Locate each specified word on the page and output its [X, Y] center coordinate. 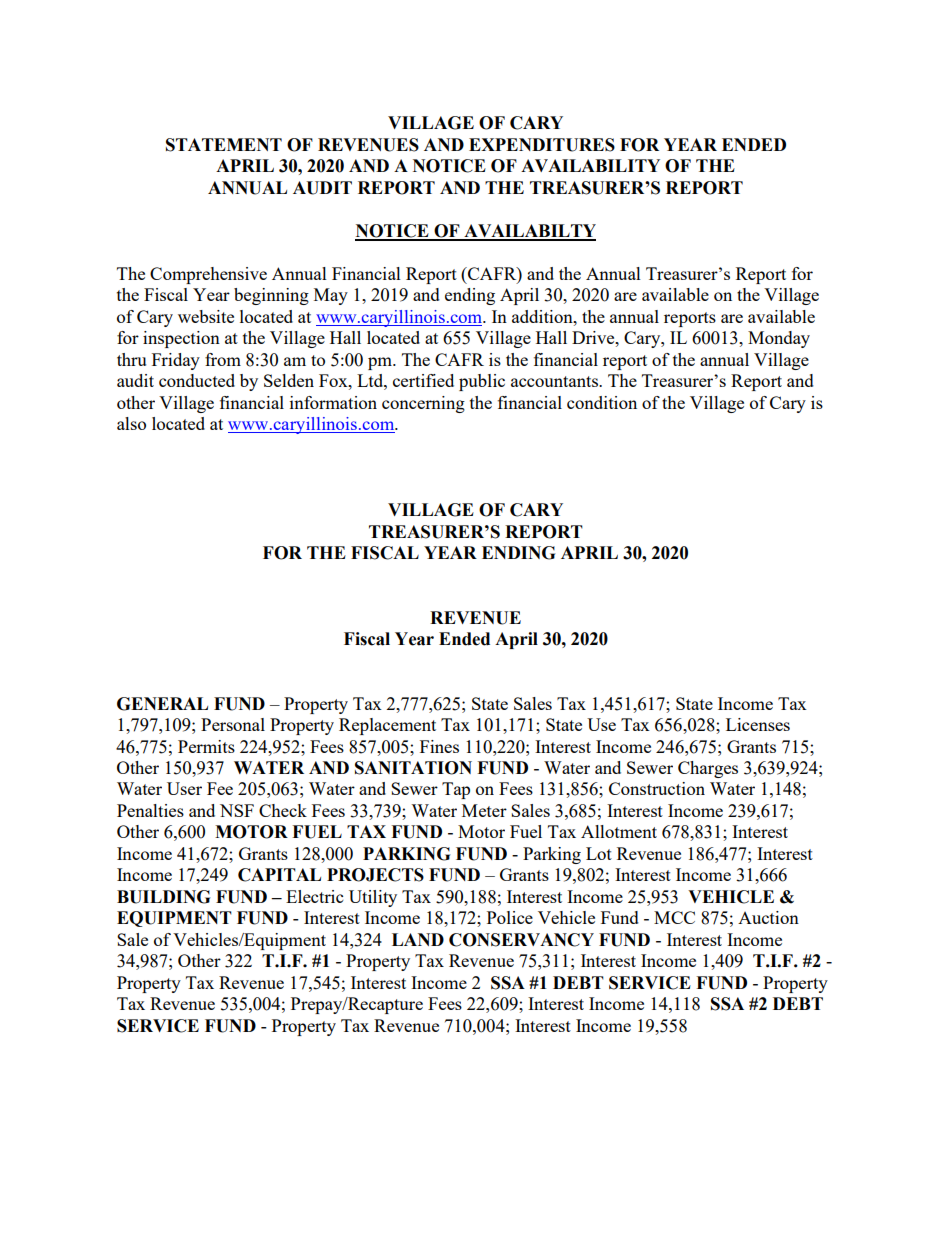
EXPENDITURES [542, 145]
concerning [423, 404]
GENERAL [162, 704]
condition [602, 402]
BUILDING [163, 897]
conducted [197, 380]
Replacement [387, 726]
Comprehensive [208, 275]
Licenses [758, 724]
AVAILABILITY [590, 165]
